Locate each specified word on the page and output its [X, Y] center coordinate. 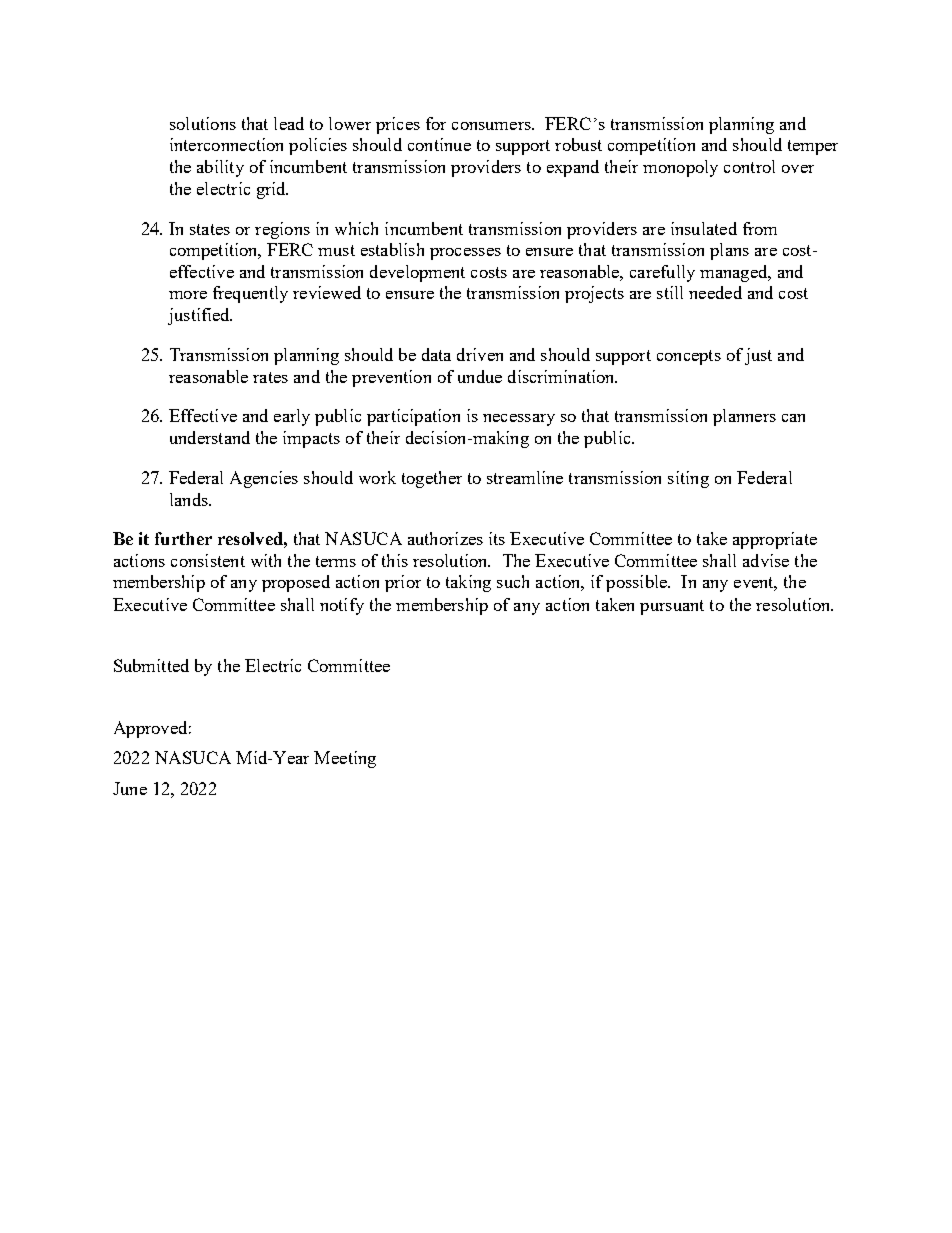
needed [715, 292]
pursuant [672, 607]
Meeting [345, 759]
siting [688, 479]
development [417, 273]
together [432, 479]
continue [439, 144]
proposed [296, 583]
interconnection [226, 144]
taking [468, 583]
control [749, 166]
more [188, 295]
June [130, 788]
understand [210, 437]
